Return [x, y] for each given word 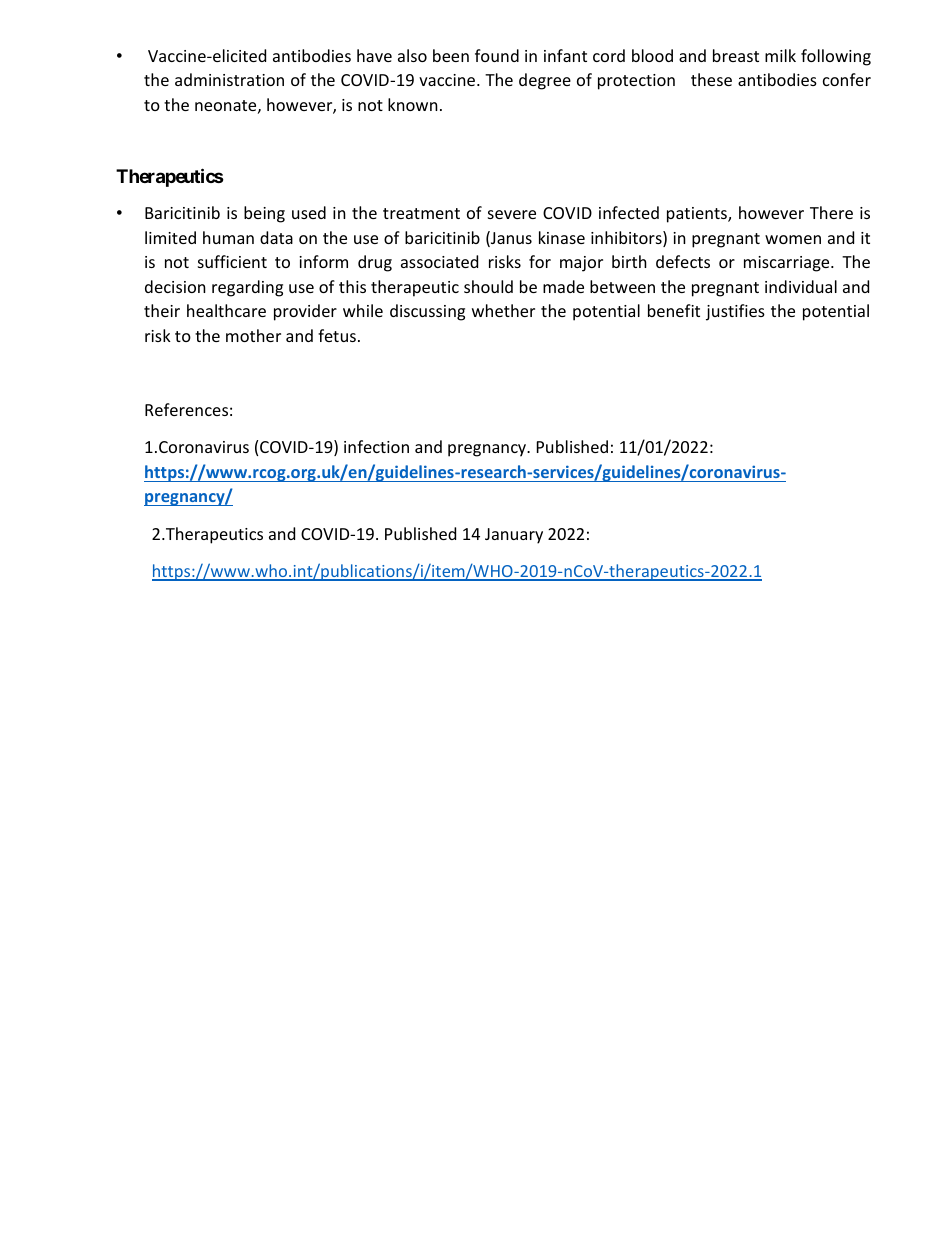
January [514, 536]
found [497, 55]
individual [801, 286]
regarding [247, 288]
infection [376, 446]
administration [229, 79]
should [488, 286]
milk [780, 55]
